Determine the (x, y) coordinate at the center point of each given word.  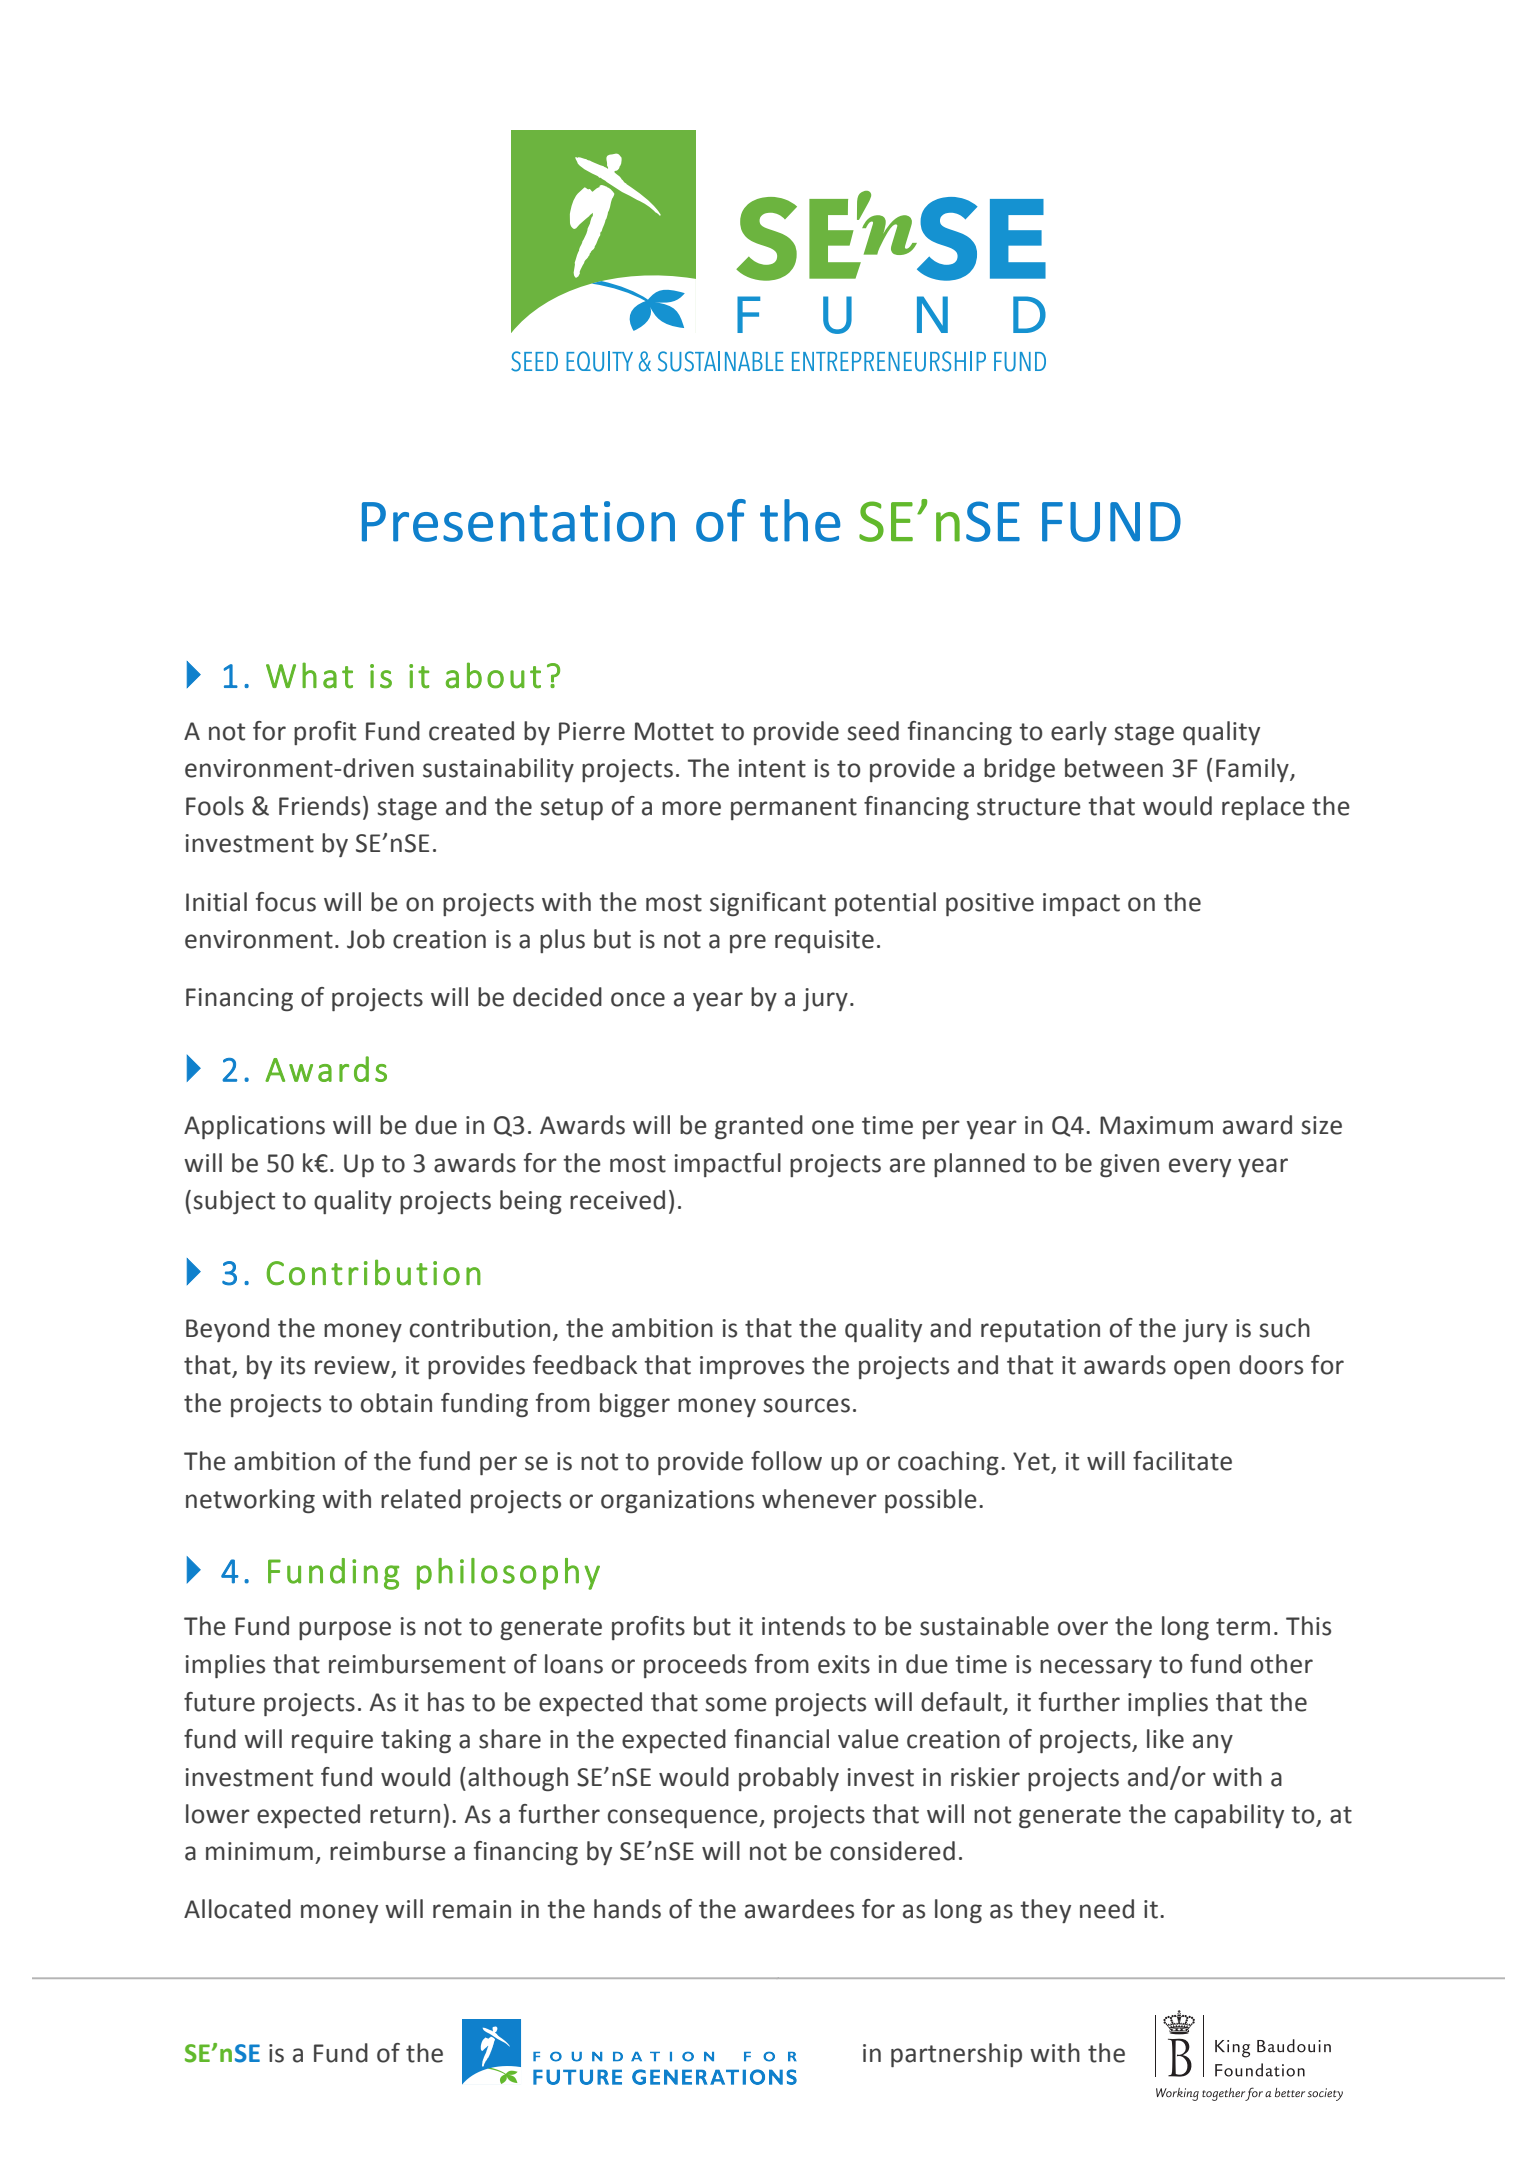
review (353, 1366)
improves (752, 1367)
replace (1263, 808)
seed (873, 731)
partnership (956, 2055)
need (1107, 1909)
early (1079, 733)
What (309, 675)
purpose (345, 1630)
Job (366, 939)
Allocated (237, 1909)
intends (803, 1626)
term (1243, 1627)
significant (768, 904)
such (1284, 1328)
